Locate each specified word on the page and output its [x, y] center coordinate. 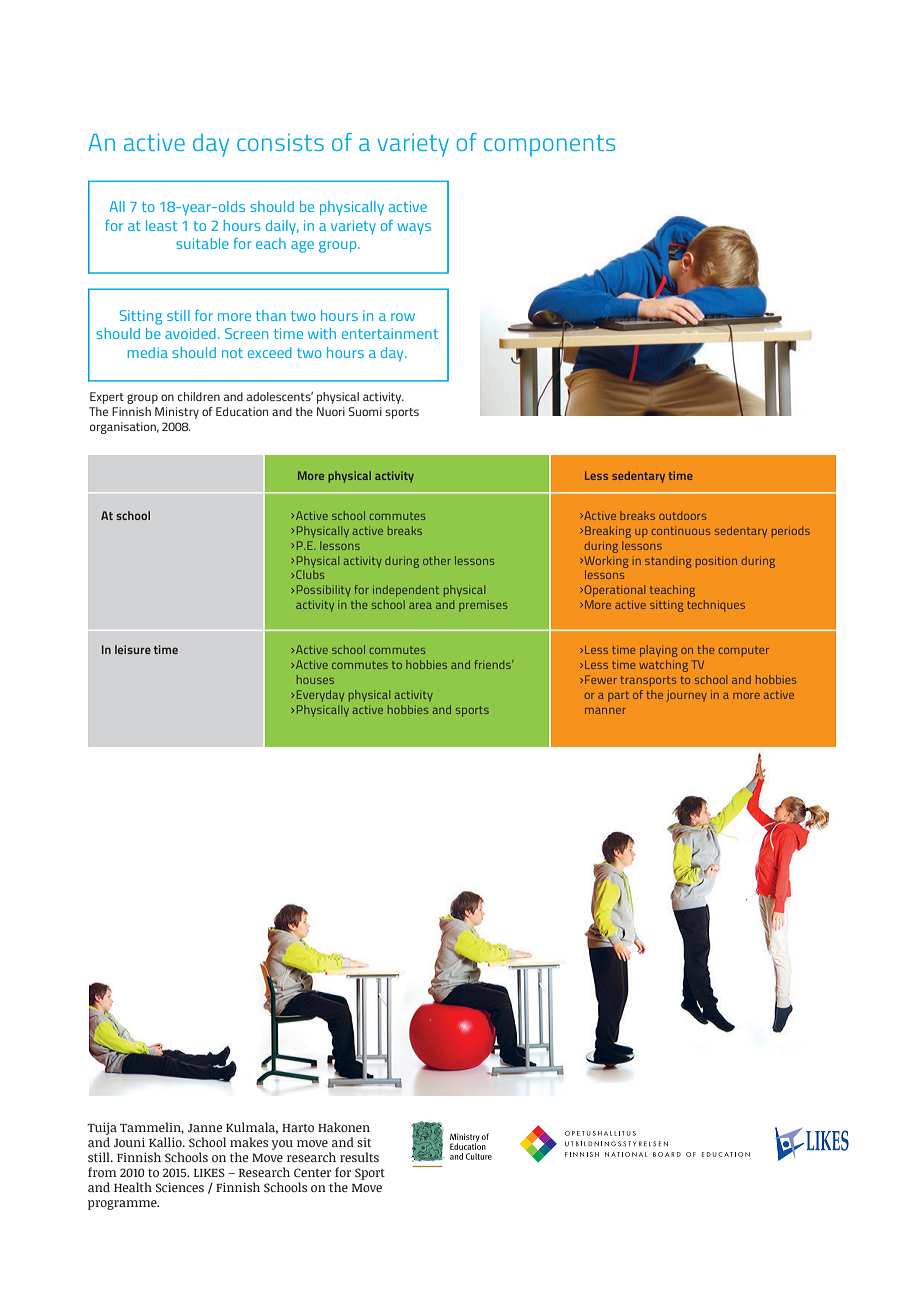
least [161, 225]
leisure [133, 649]
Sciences [180, 1187]
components [549, 146]
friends [493, 664]
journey [687, 696]
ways [414, 228]
